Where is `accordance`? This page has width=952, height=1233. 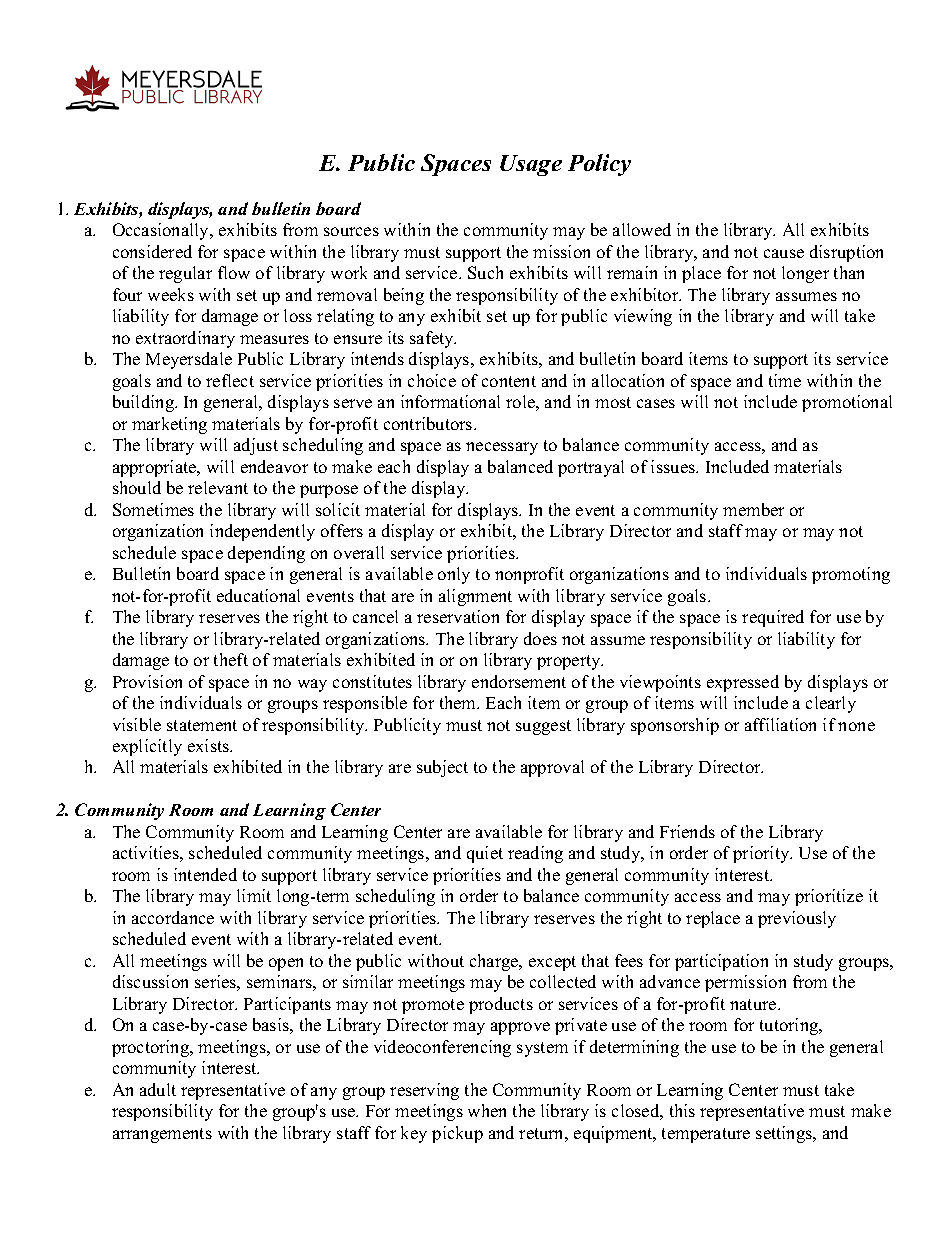 accordance is located at coordinates (173, 917).
